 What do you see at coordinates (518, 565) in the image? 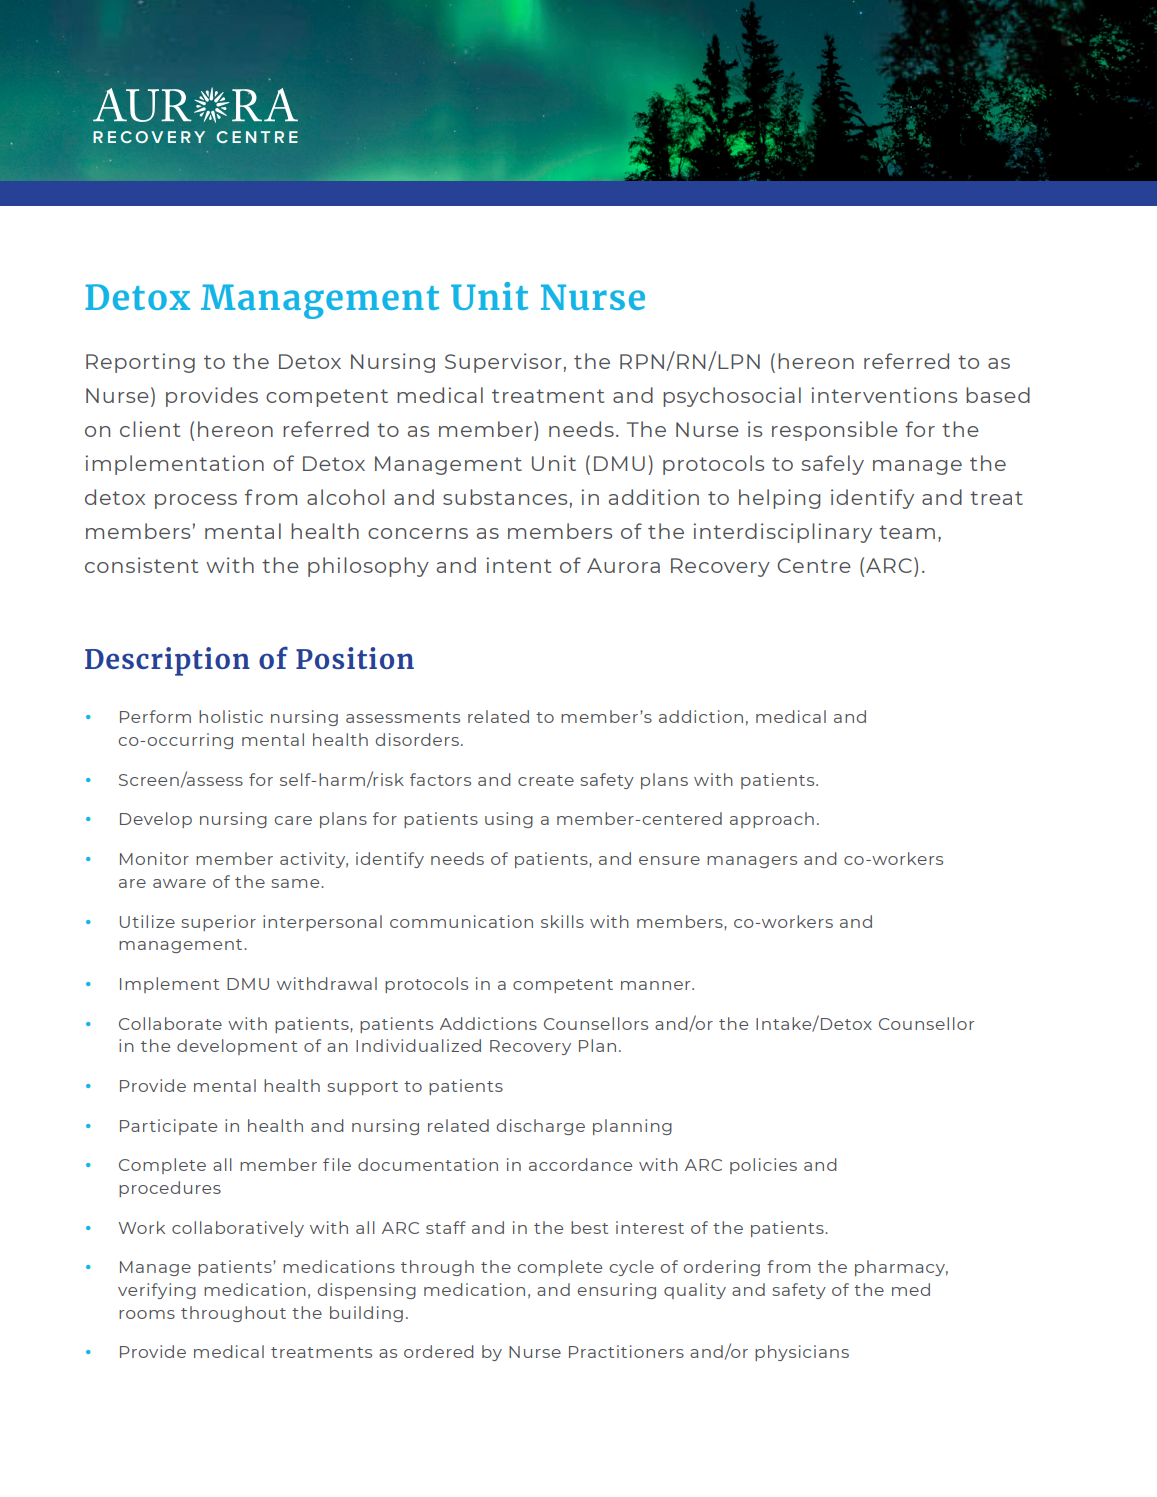
I see `intent` at bounding box center [518, 565].
